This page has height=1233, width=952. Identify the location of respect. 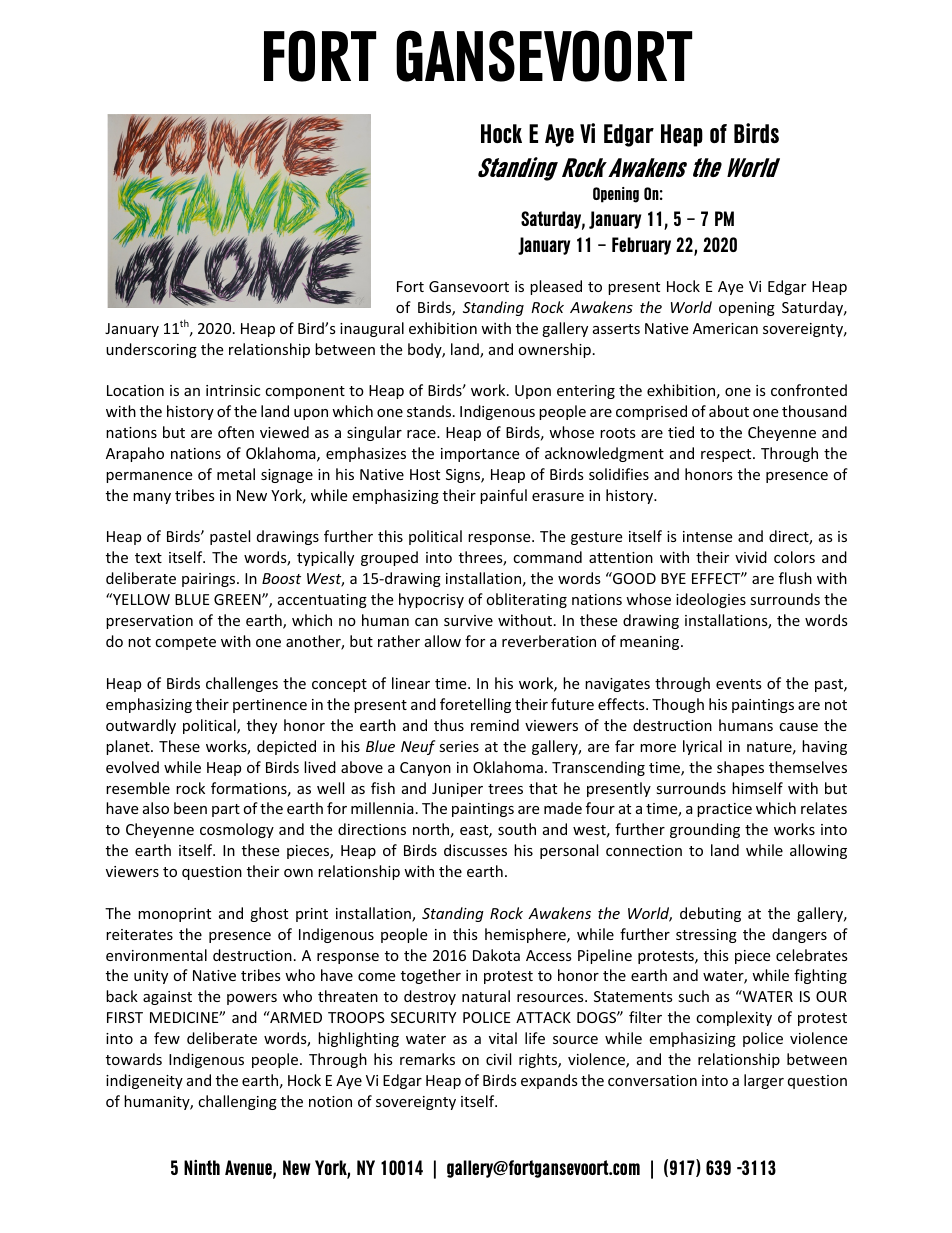
(727, 455).
